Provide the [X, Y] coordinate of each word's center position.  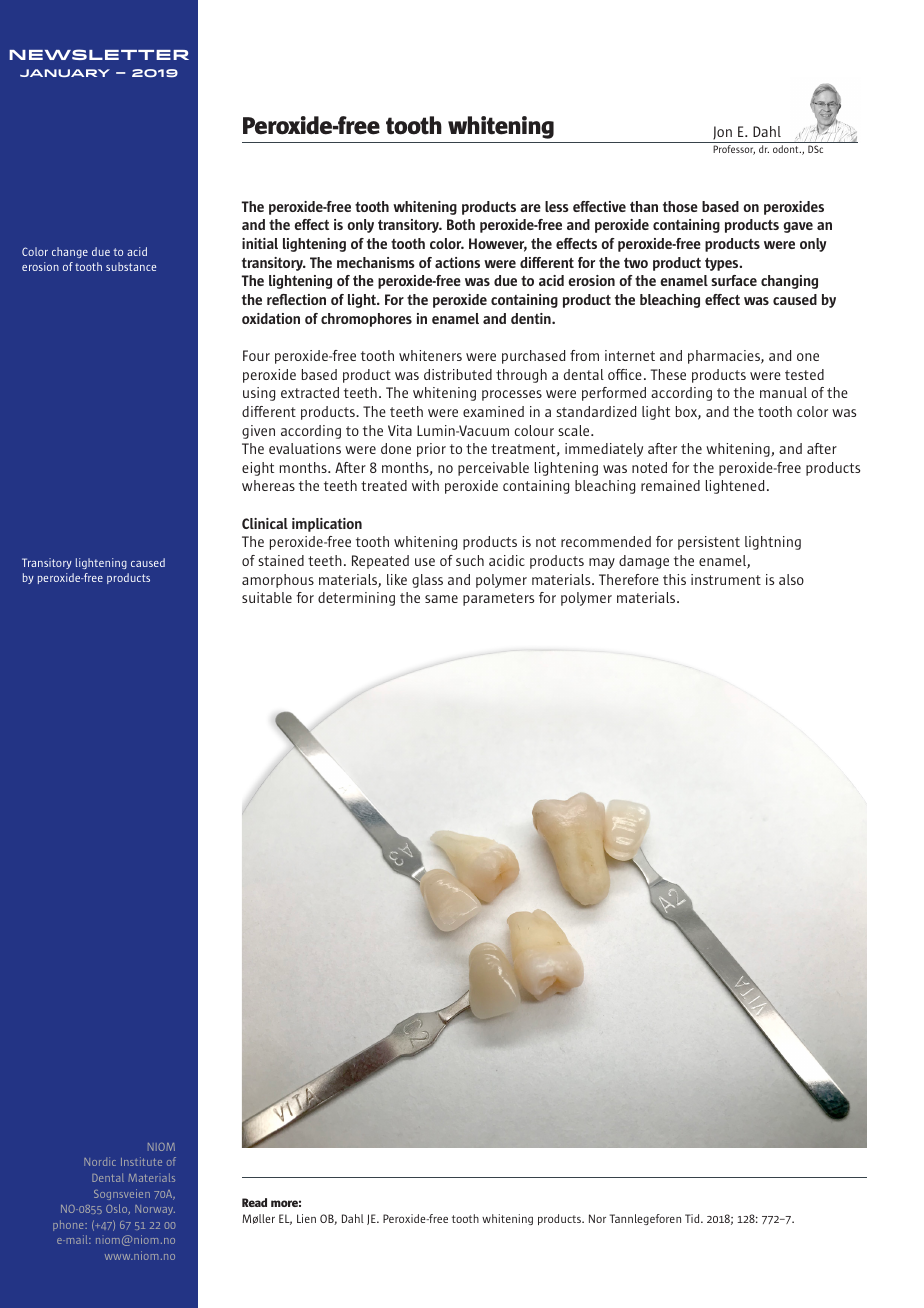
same [441, 599]
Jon [722, 134]
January [65, 73]
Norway [155, 1210]
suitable [267, 597]
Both [461, 224]
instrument [726, 579]
